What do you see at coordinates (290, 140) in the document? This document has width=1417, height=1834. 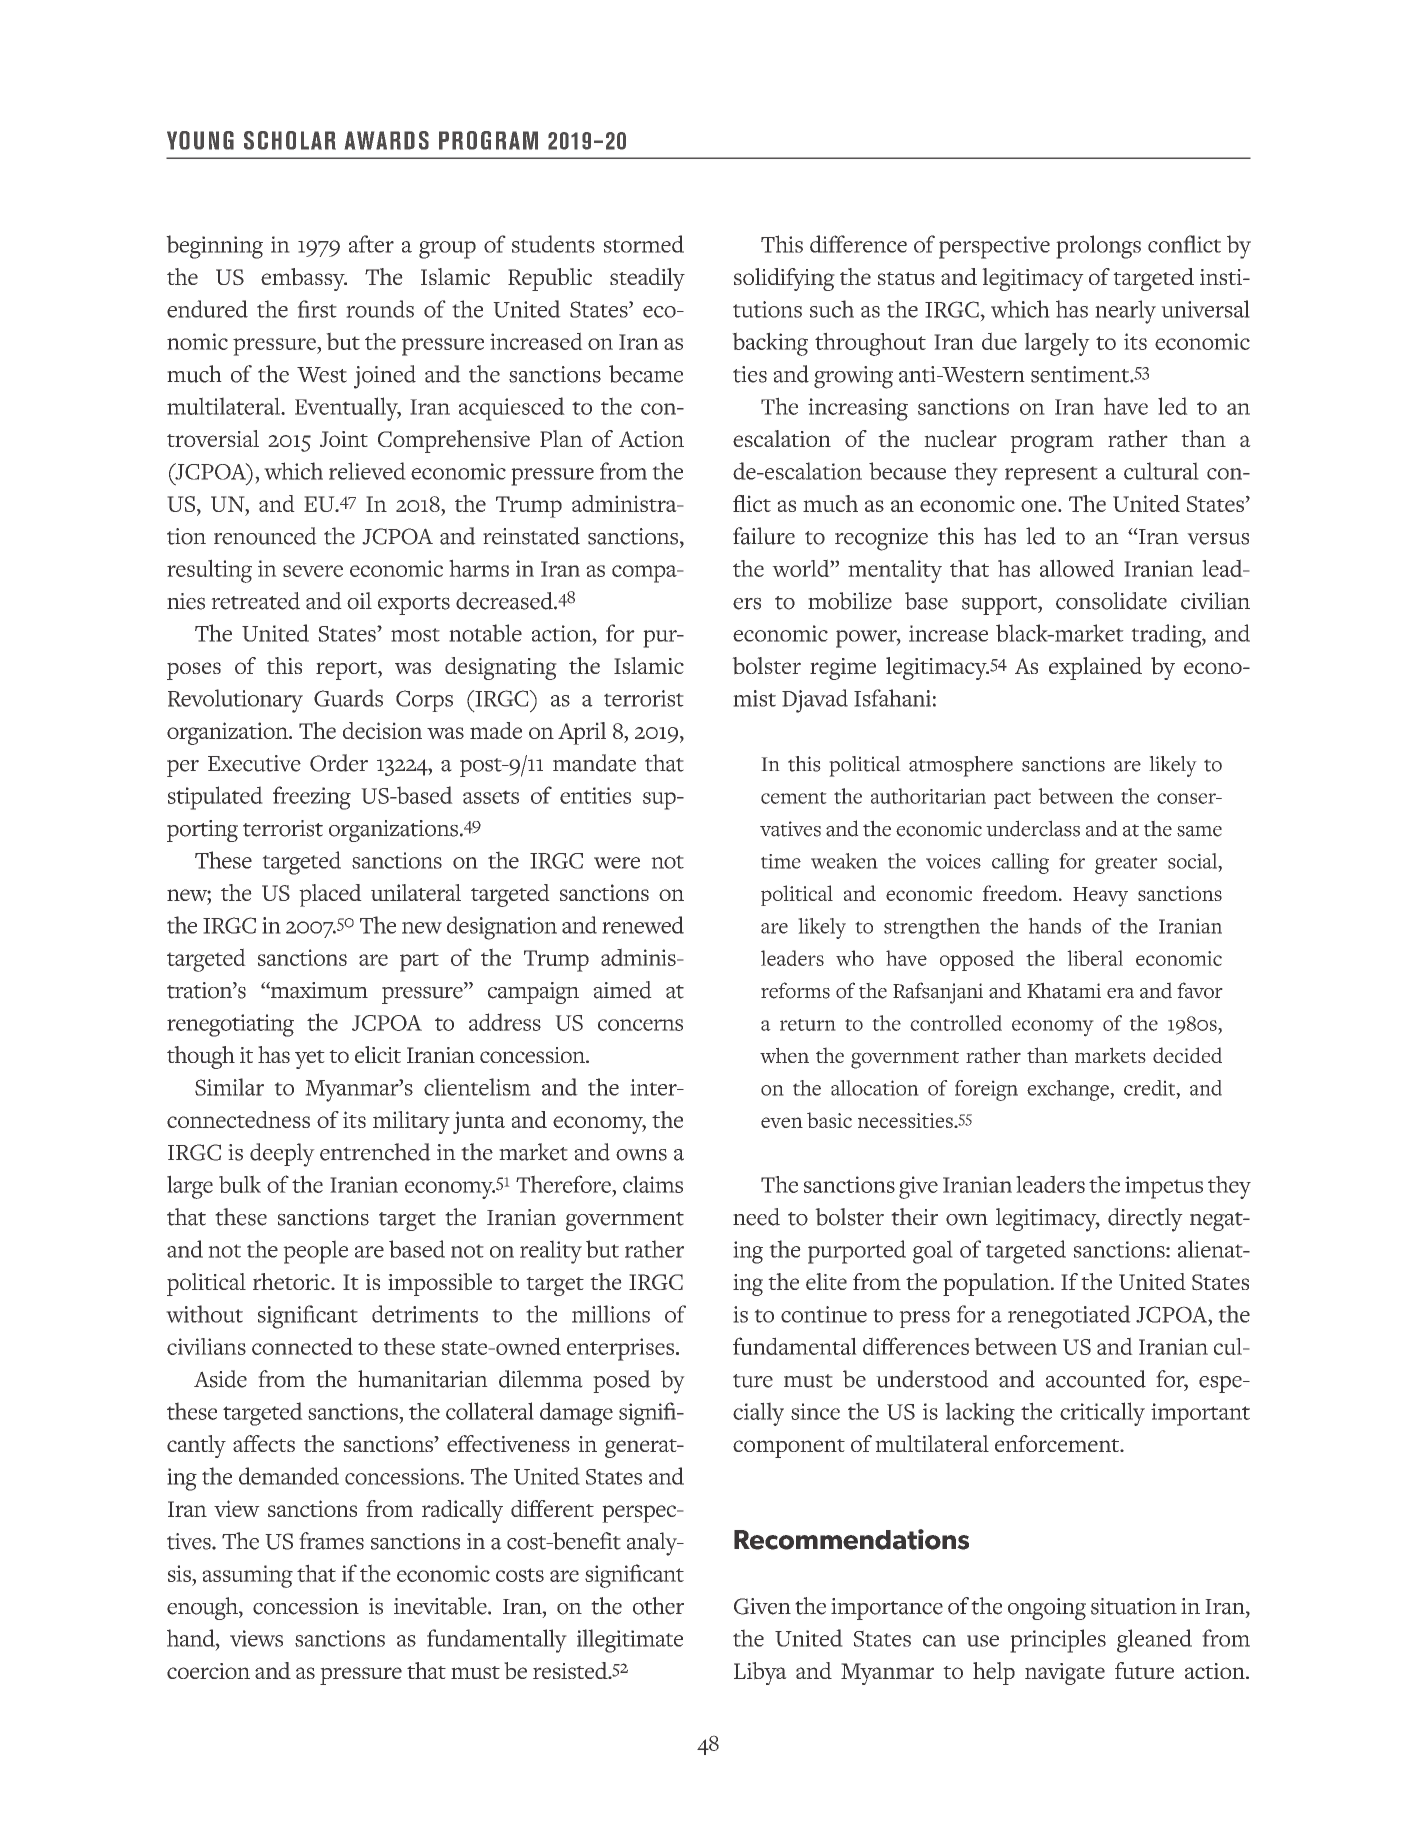 I see `SCHOLAR` at bounding box center [290, 140].
